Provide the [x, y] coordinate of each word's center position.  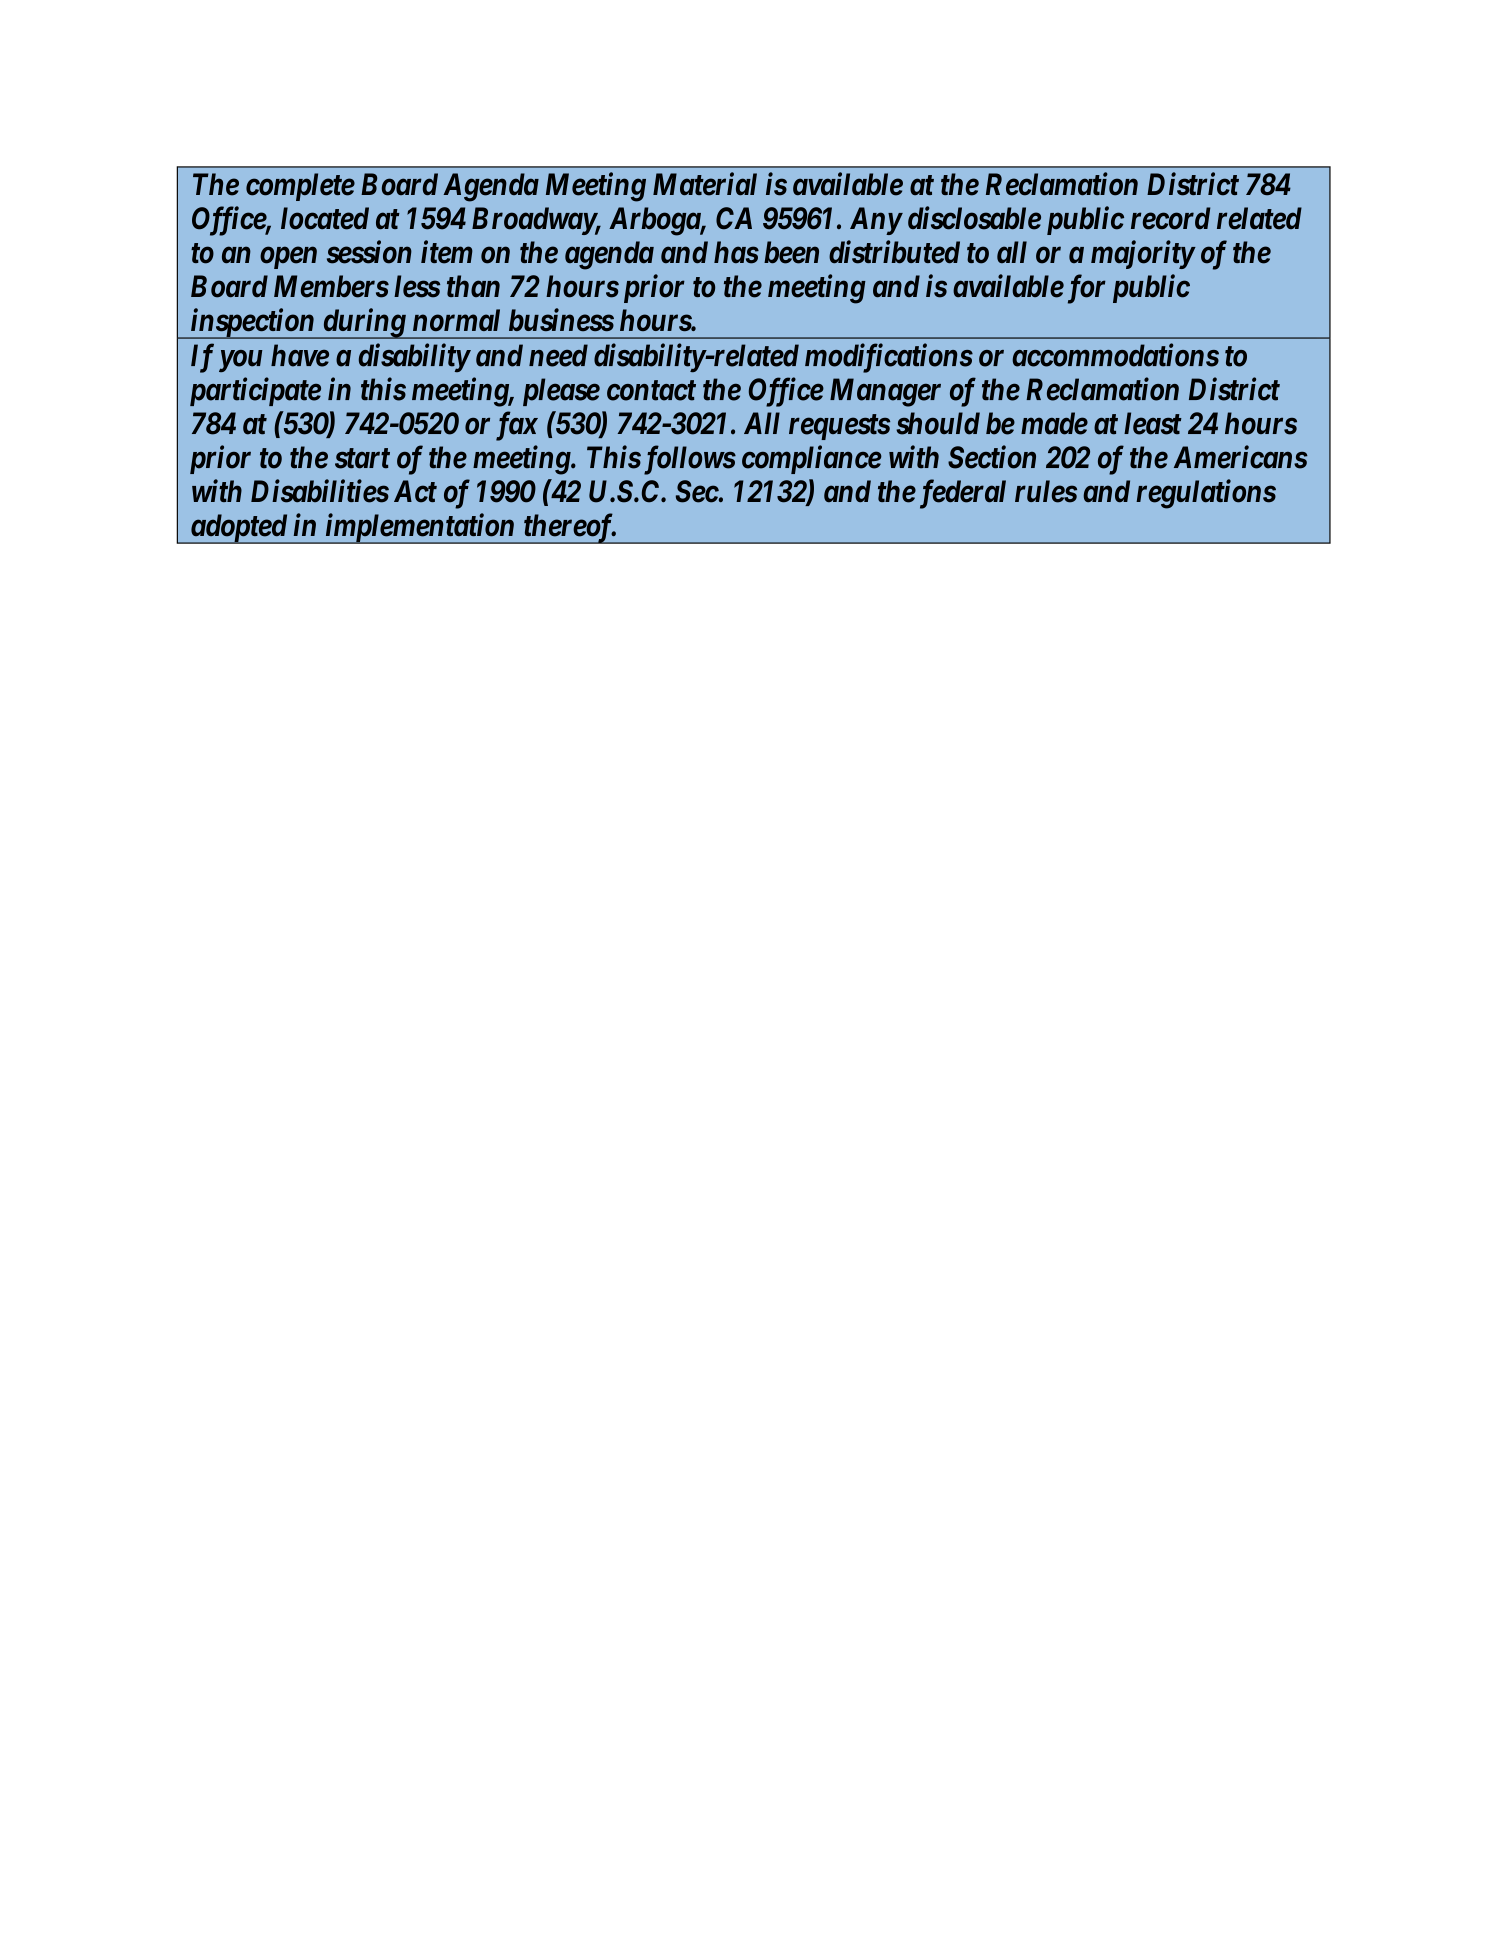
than [473, 286]
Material [705, 184]
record [1170, 218]
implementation [419, 528]
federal [960, 494]
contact [651, 390]
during [363, 323]
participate [255, 391]
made [1054, 423]
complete [300, 187]
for [1084, 289]
